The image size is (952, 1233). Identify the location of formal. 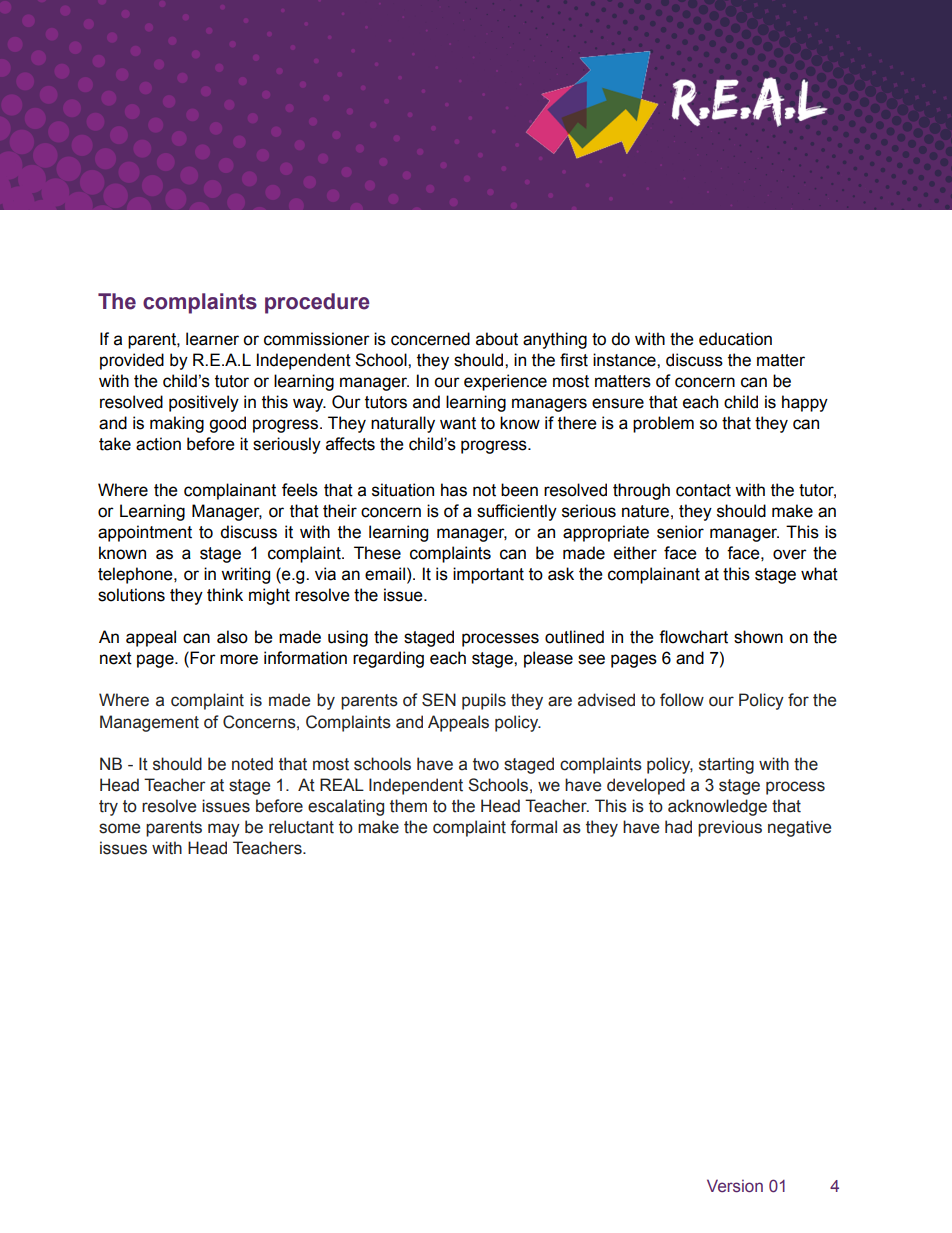
(533, 827).
